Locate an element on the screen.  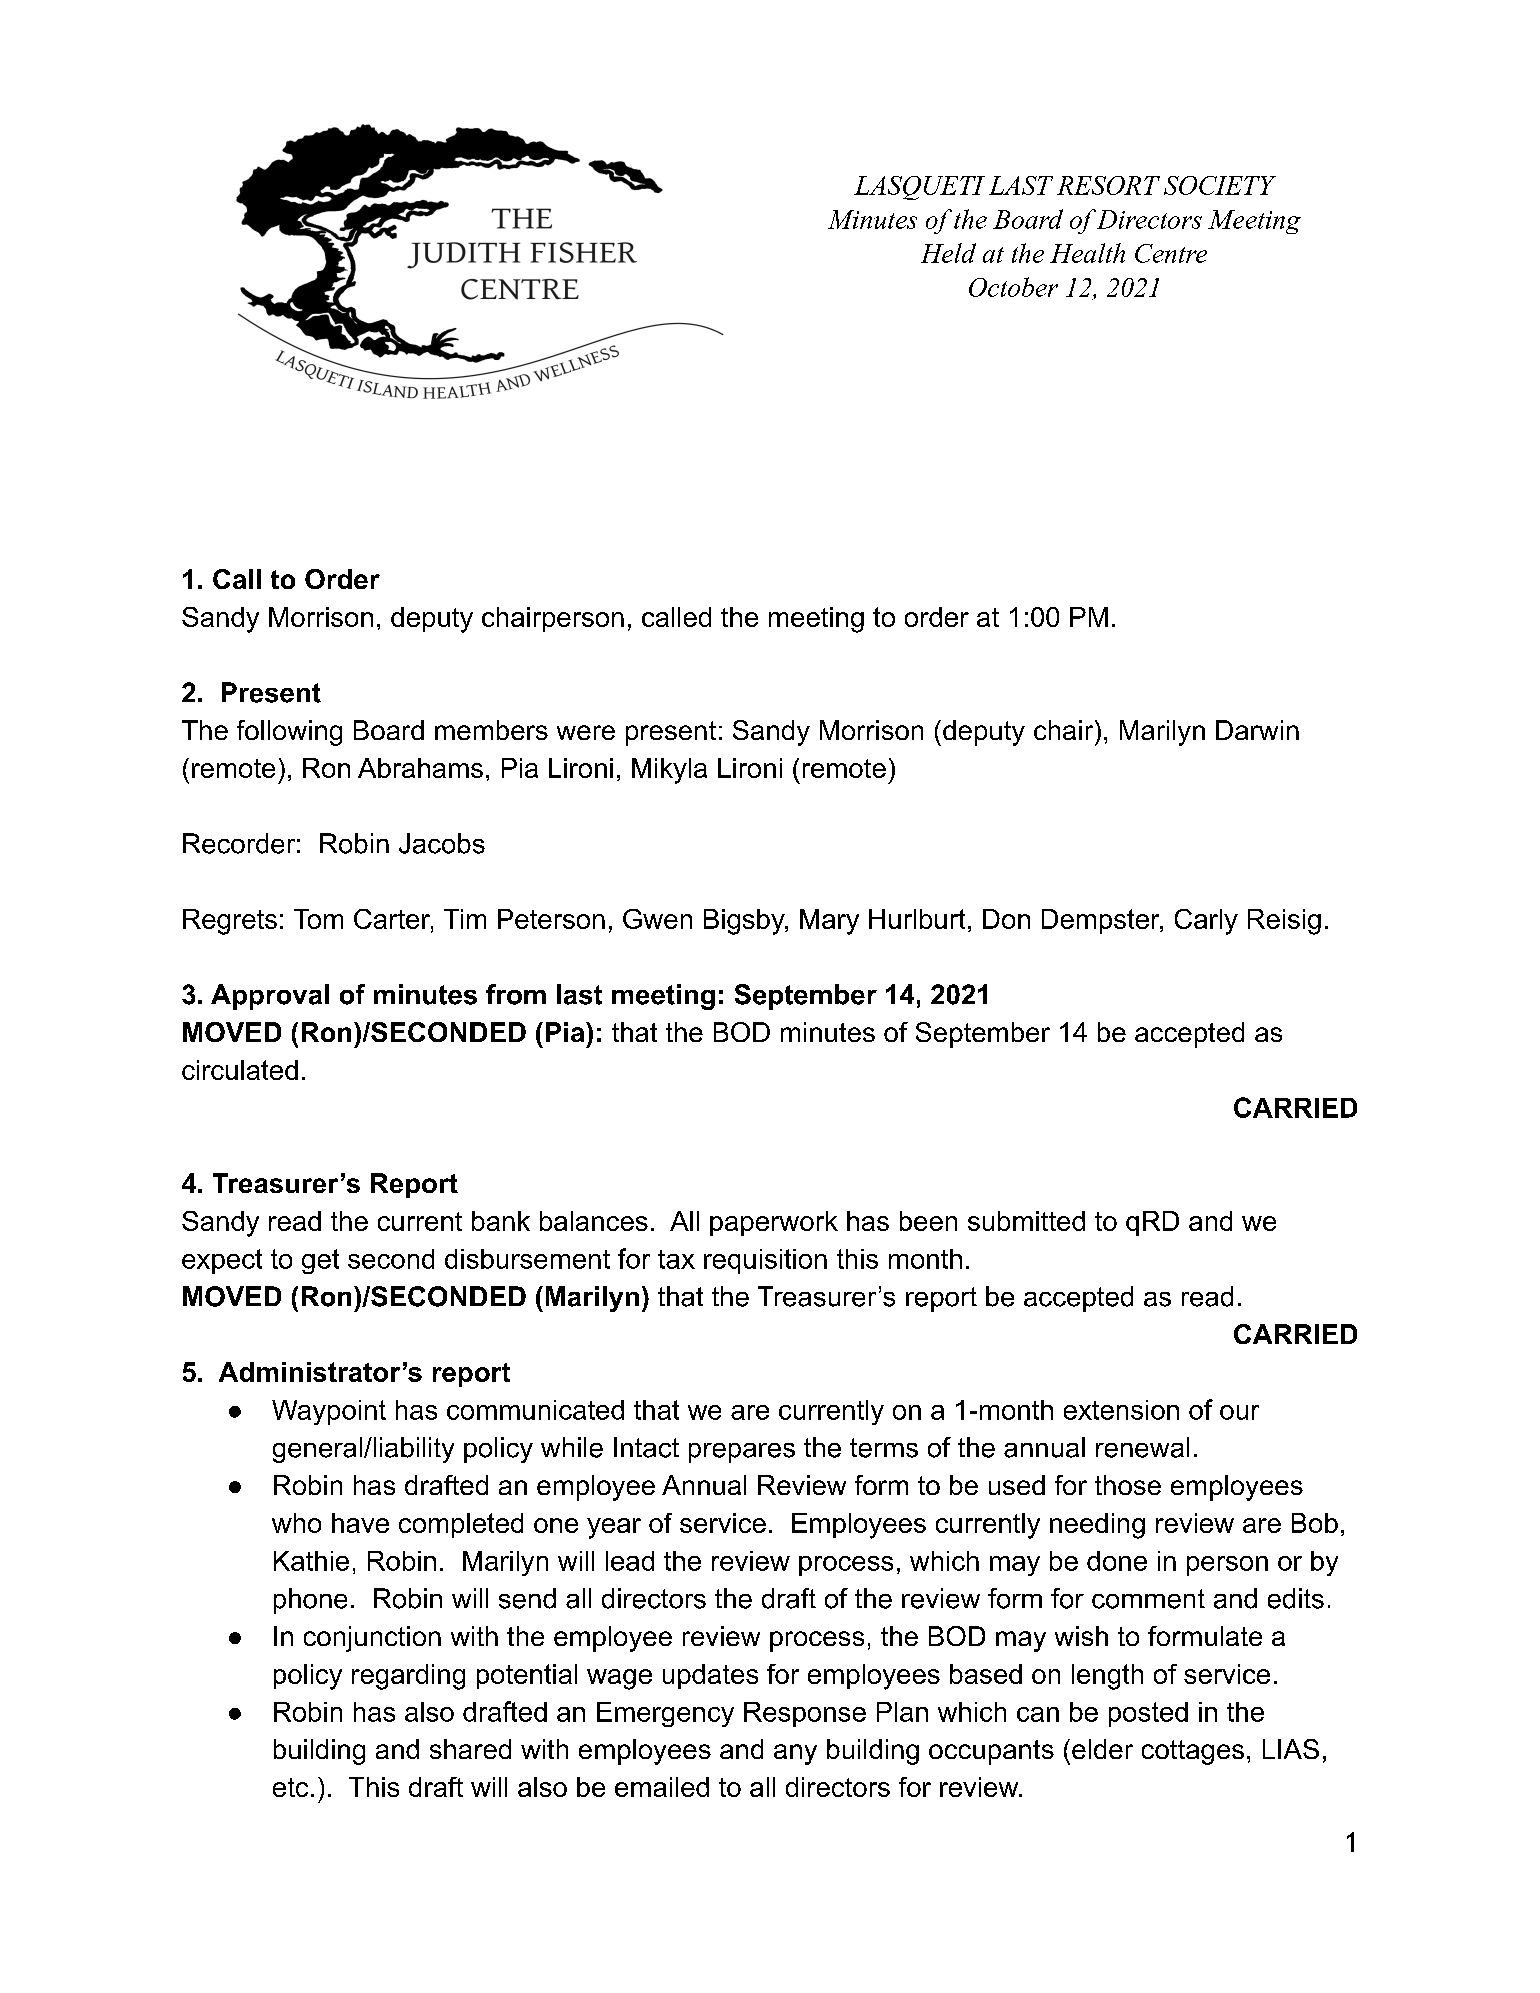
etc is located at coordinates (290, 1787).
